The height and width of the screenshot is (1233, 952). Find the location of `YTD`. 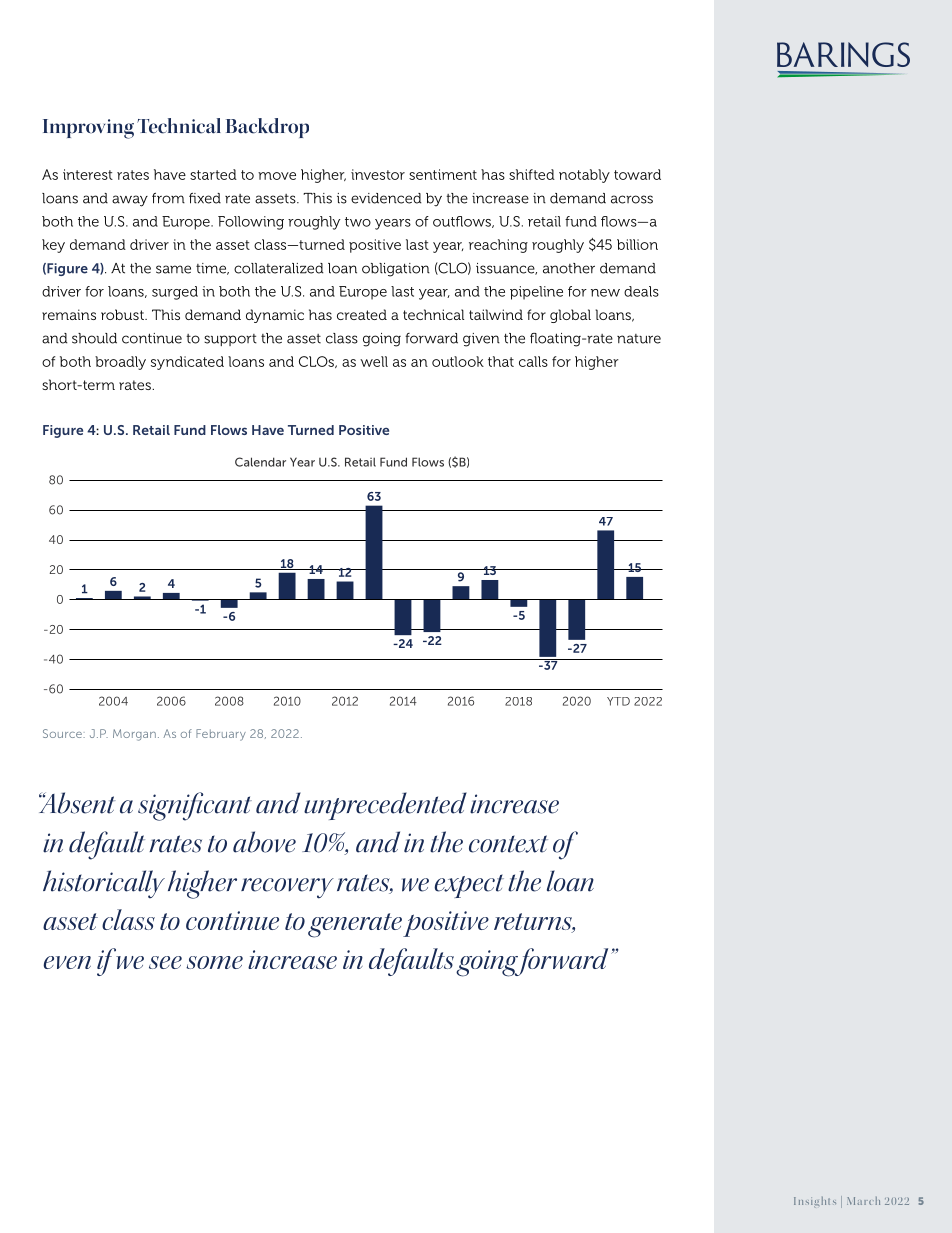

YTD is located at coordinates (618, 701).
